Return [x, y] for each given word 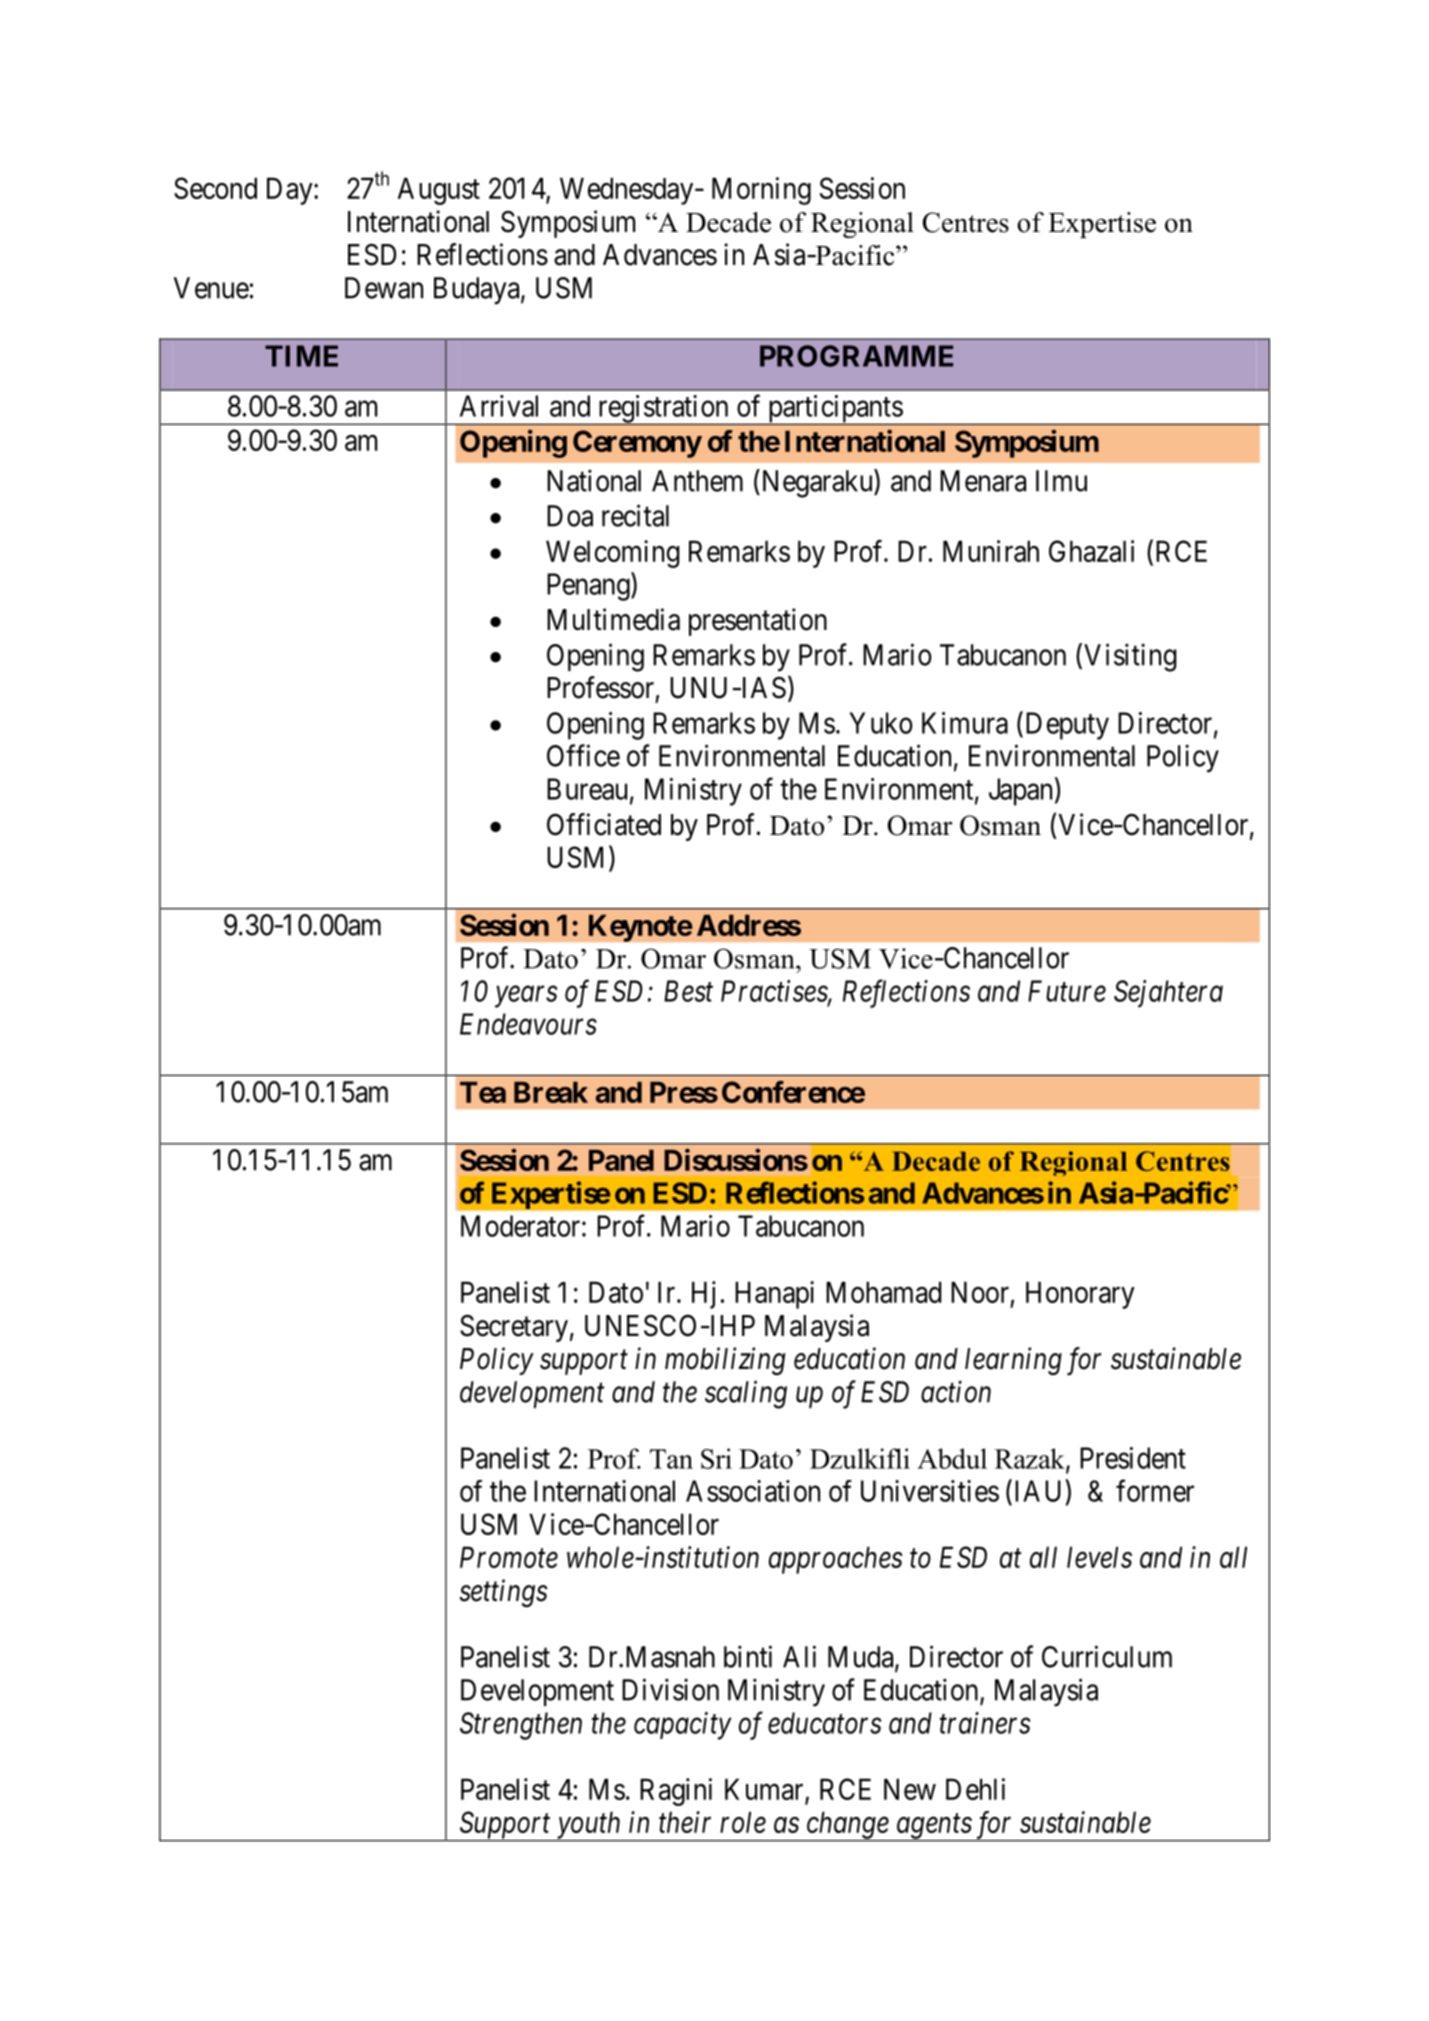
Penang [589, 587]
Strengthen [521, 1726]
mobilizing [725, 1361]
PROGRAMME [856, 356]
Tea [483, 1092]
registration [663, 410]
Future [1067, 991]
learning [1013, 1361]
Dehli [975, 1789]
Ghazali [1091, 551]
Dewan [384, 288]
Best [688, 991]
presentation [758, 622]
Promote [509, 1557]
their [685, 1822]
